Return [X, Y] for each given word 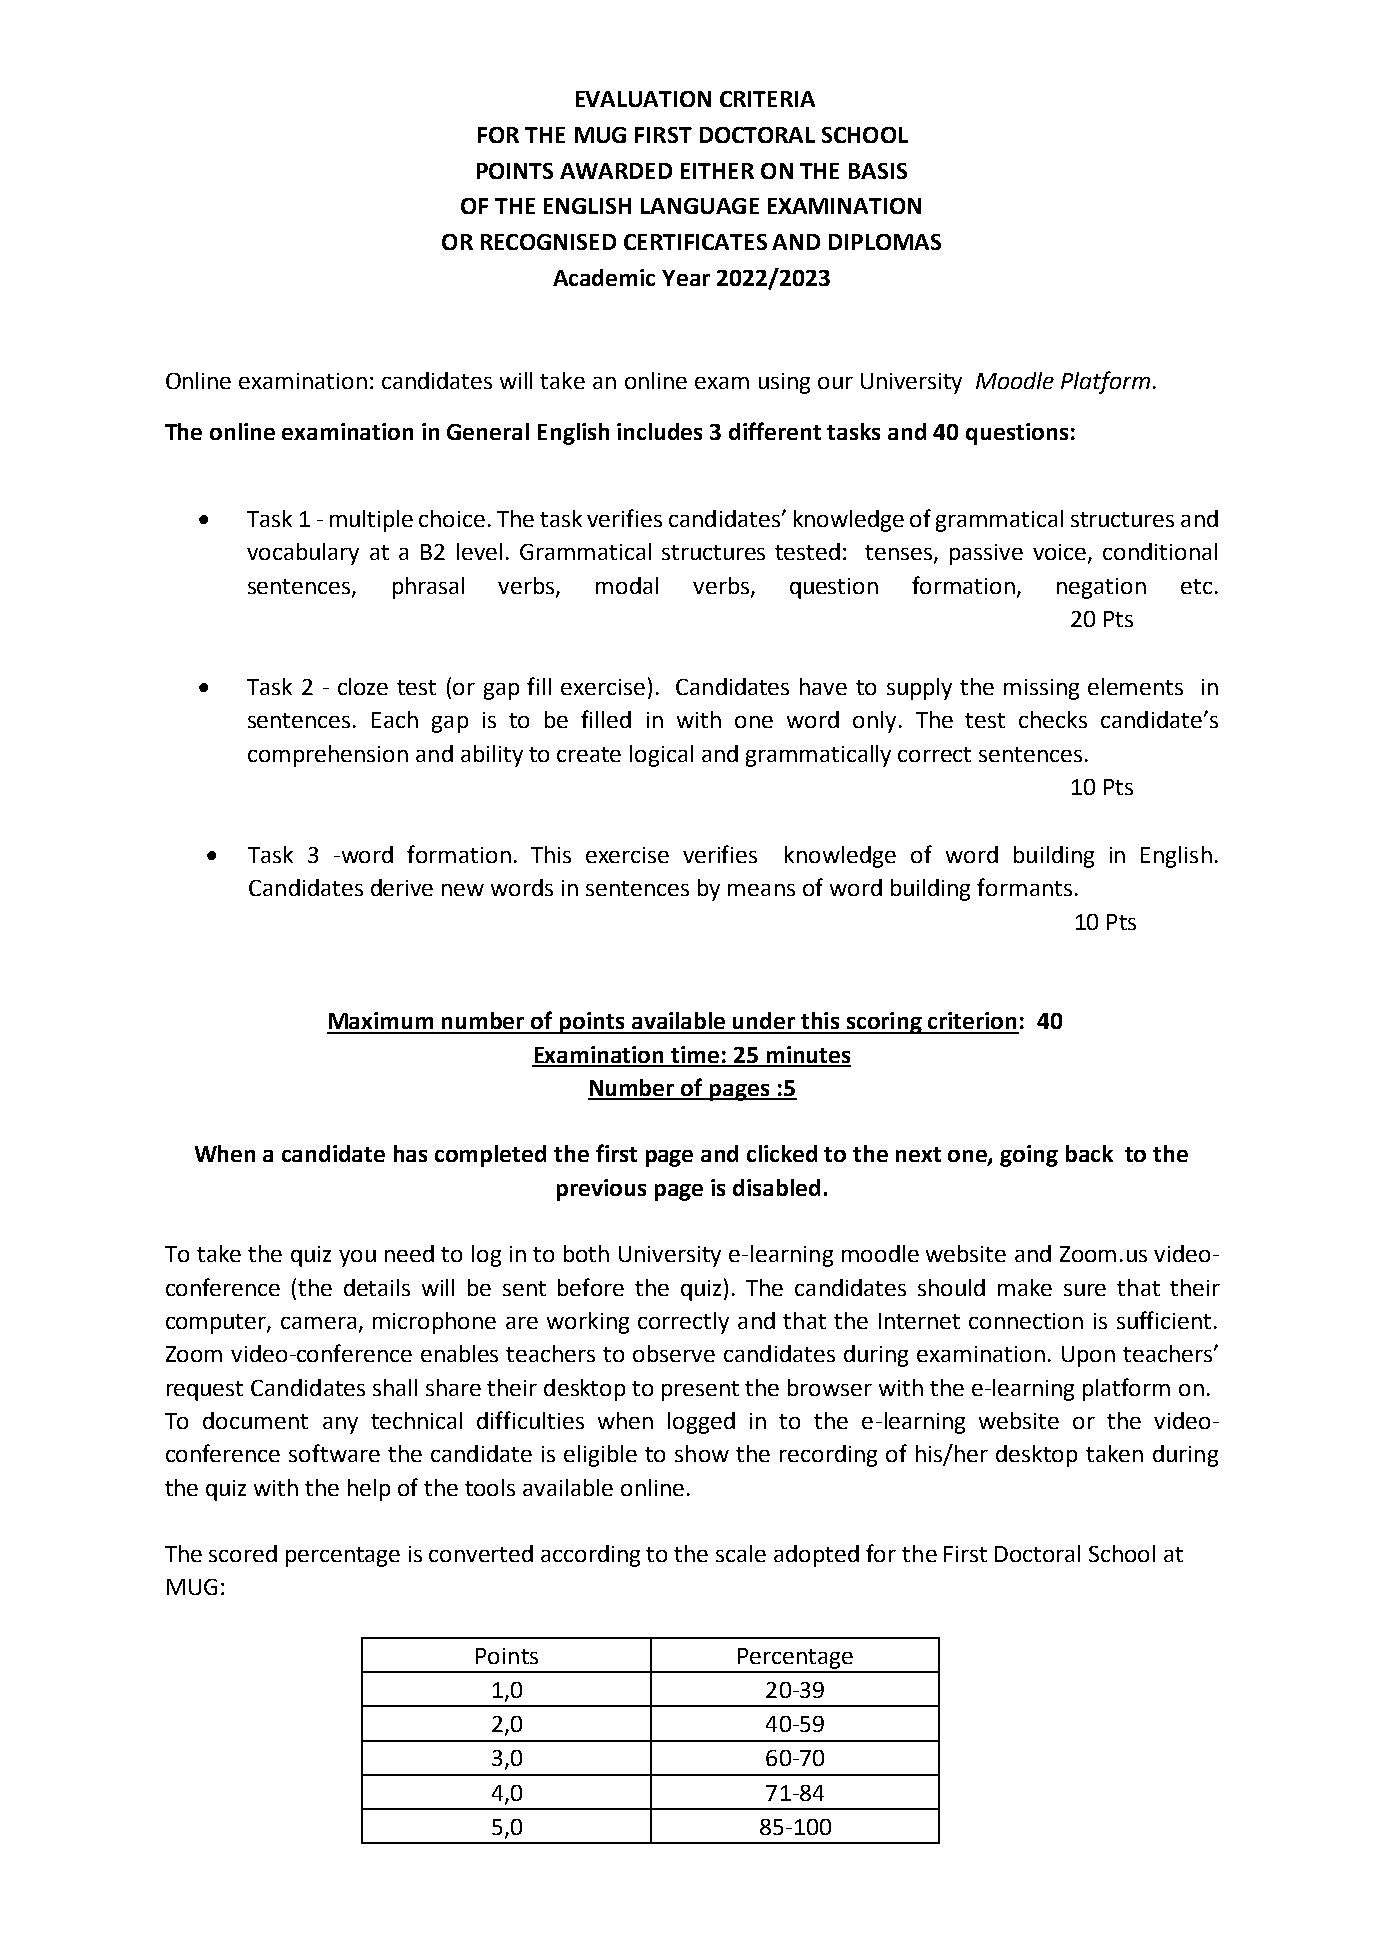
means [761, 890]
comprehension [328, 756]
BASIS [878, 171]
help [369, 1490]
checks [1053, 719]
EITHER [717, 171]
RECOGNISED [548, 242]
